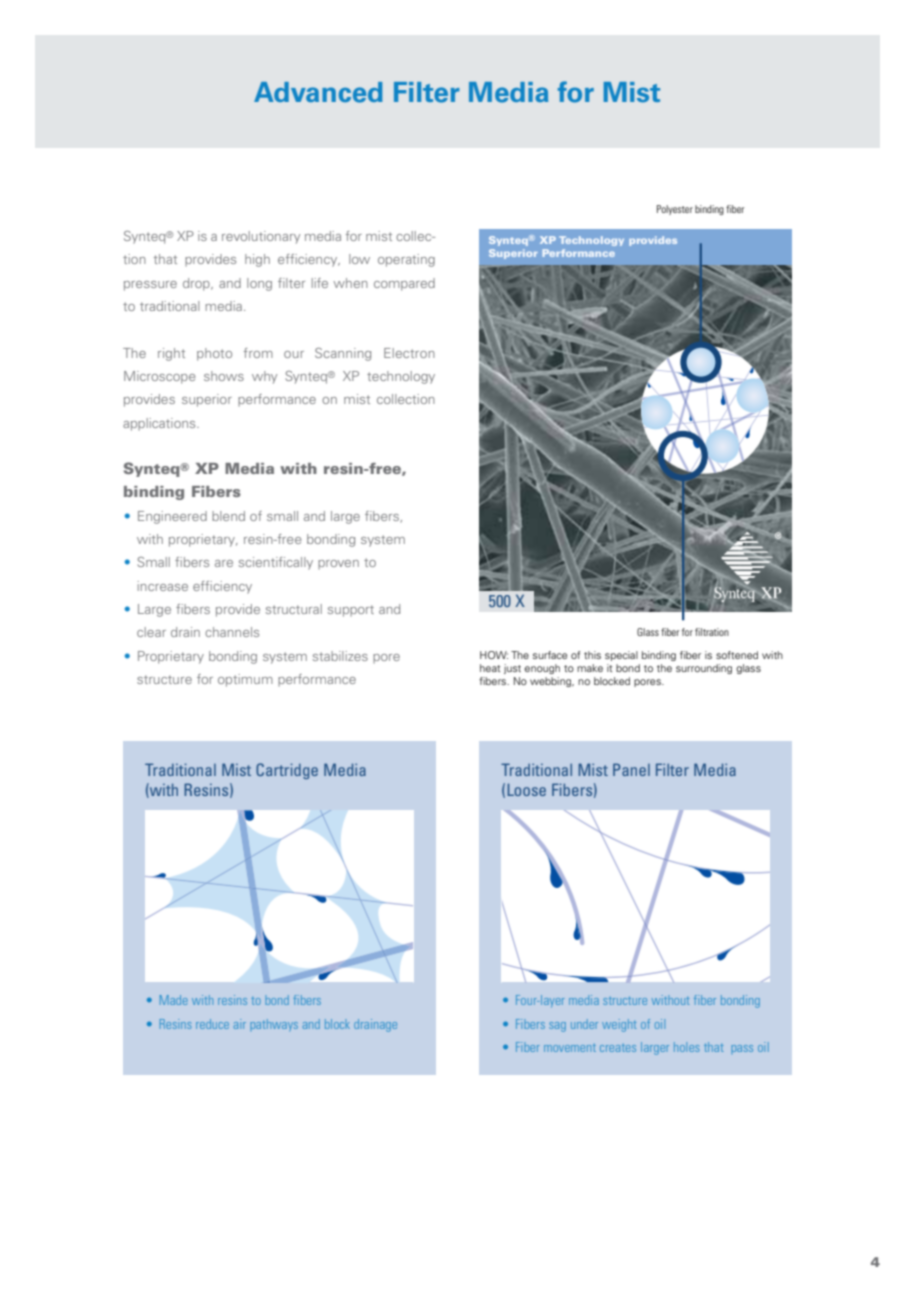 Image resolution: width=924 pixels, height=1308 pixels. I want to click on reduce, so click(212, 1024).
